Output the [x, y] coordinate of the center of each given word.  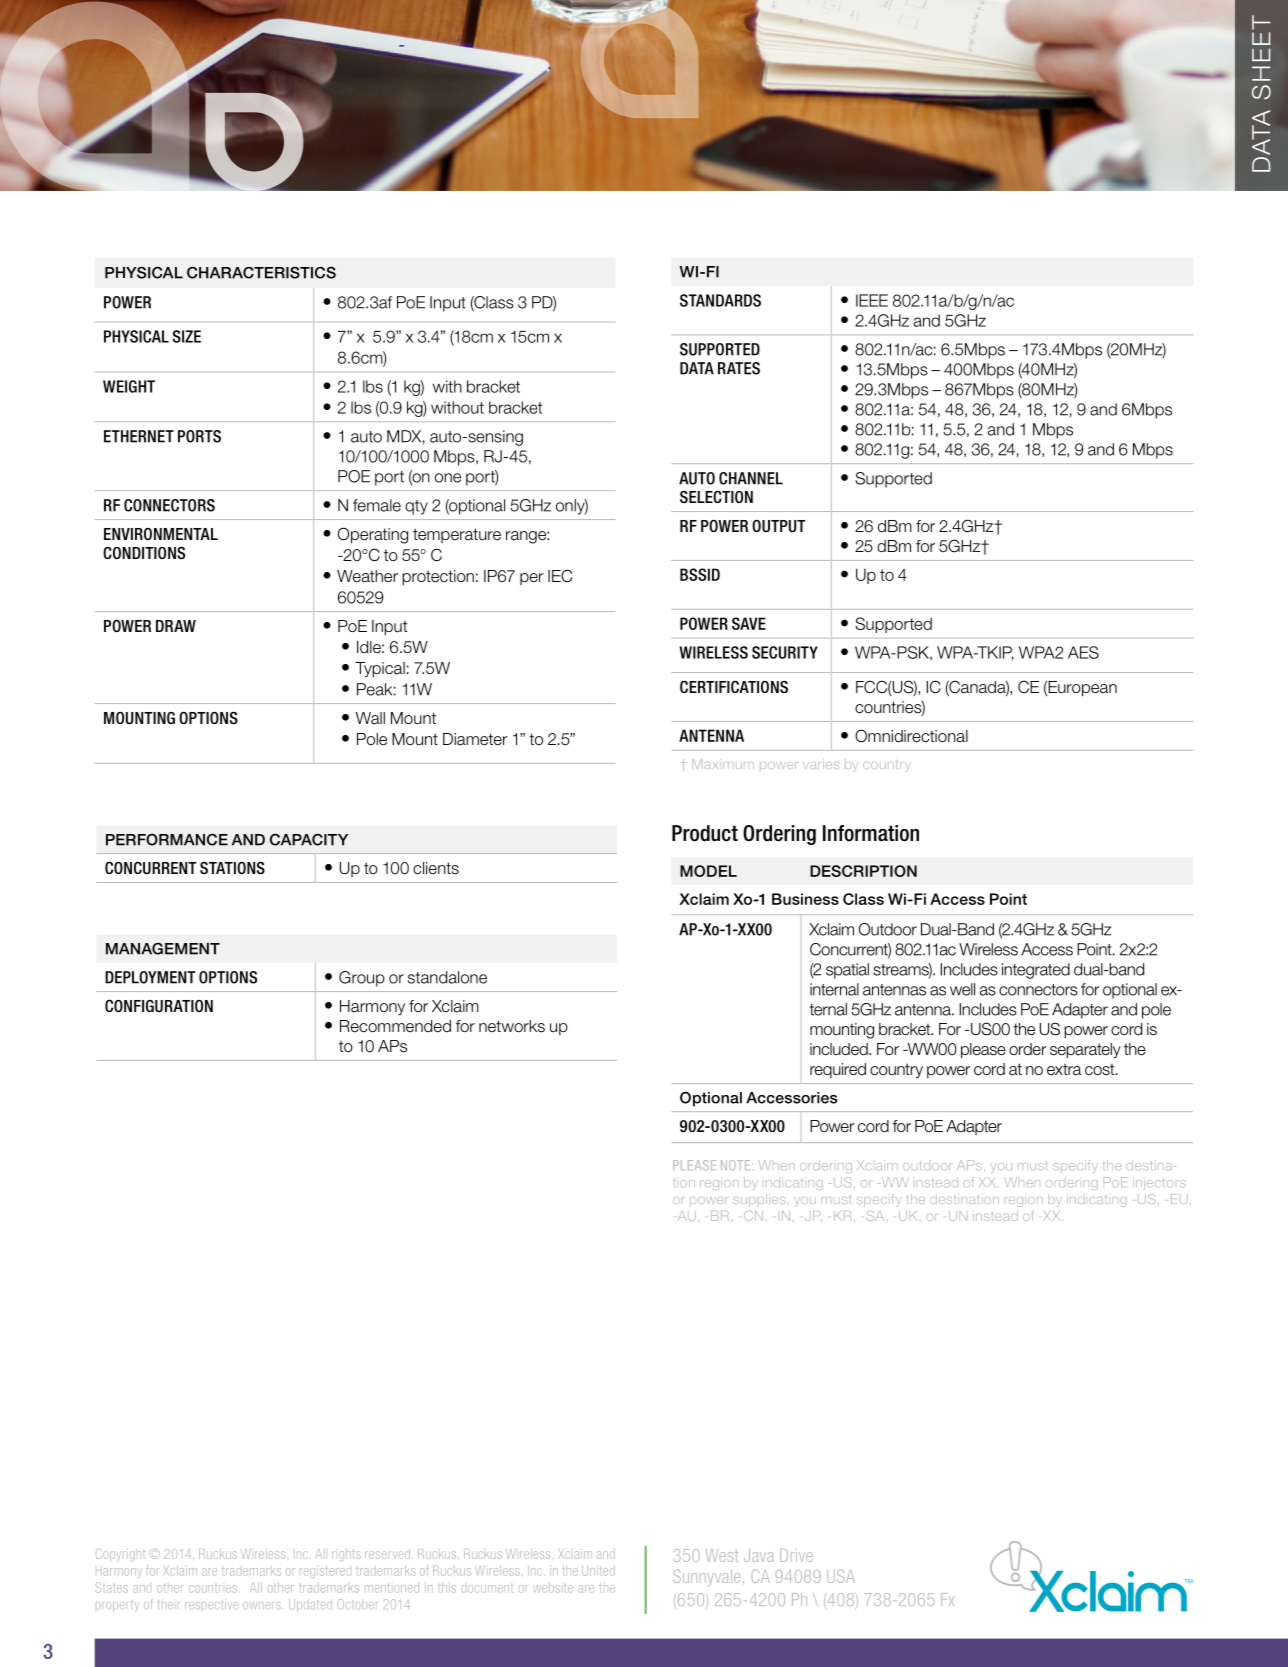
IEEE [872, 300]
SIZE [187, 336]
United [598, 1571]
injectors [1159, 1183]
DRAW [176, 626]
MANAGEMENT [163, 948]
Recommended [395, 1026]
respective [211, 1604]
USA [841, 1576]
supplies [759, 1200]
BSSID [700, 574]
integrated [1036, 971]
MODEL [708, 871]
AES [1083, 652]
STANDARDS [720, 300]
